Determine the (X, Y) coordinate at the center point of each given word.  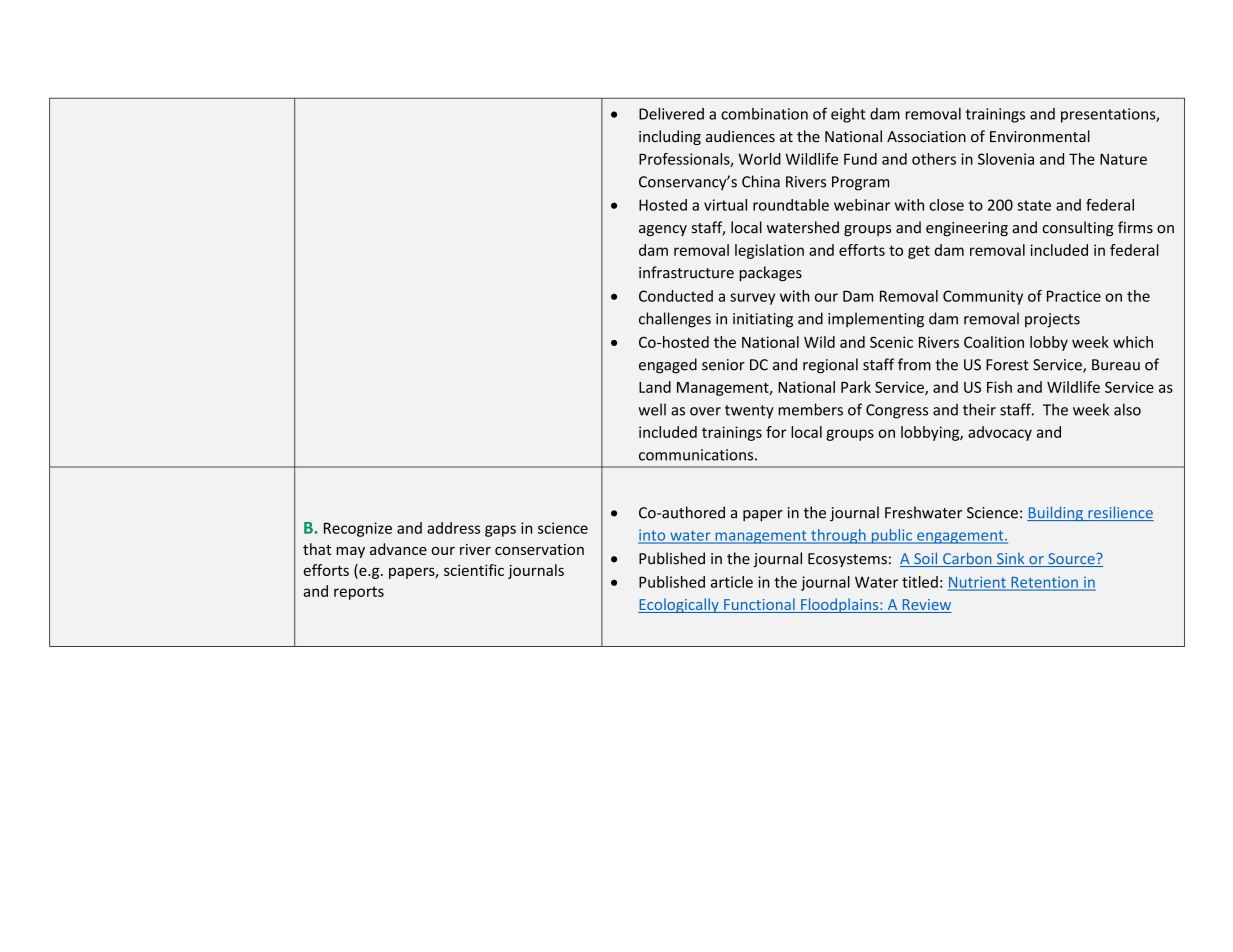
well (652, 409)
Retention (1044, 583)
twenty (749, 412)
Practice (1074, 296)
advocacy (1000, 433)
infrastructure (686, 272)
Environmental (1040, 136)
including (670, 137)
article (732, 582)
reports (359, 593)
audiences (740, 136)
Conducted (676, 296)
